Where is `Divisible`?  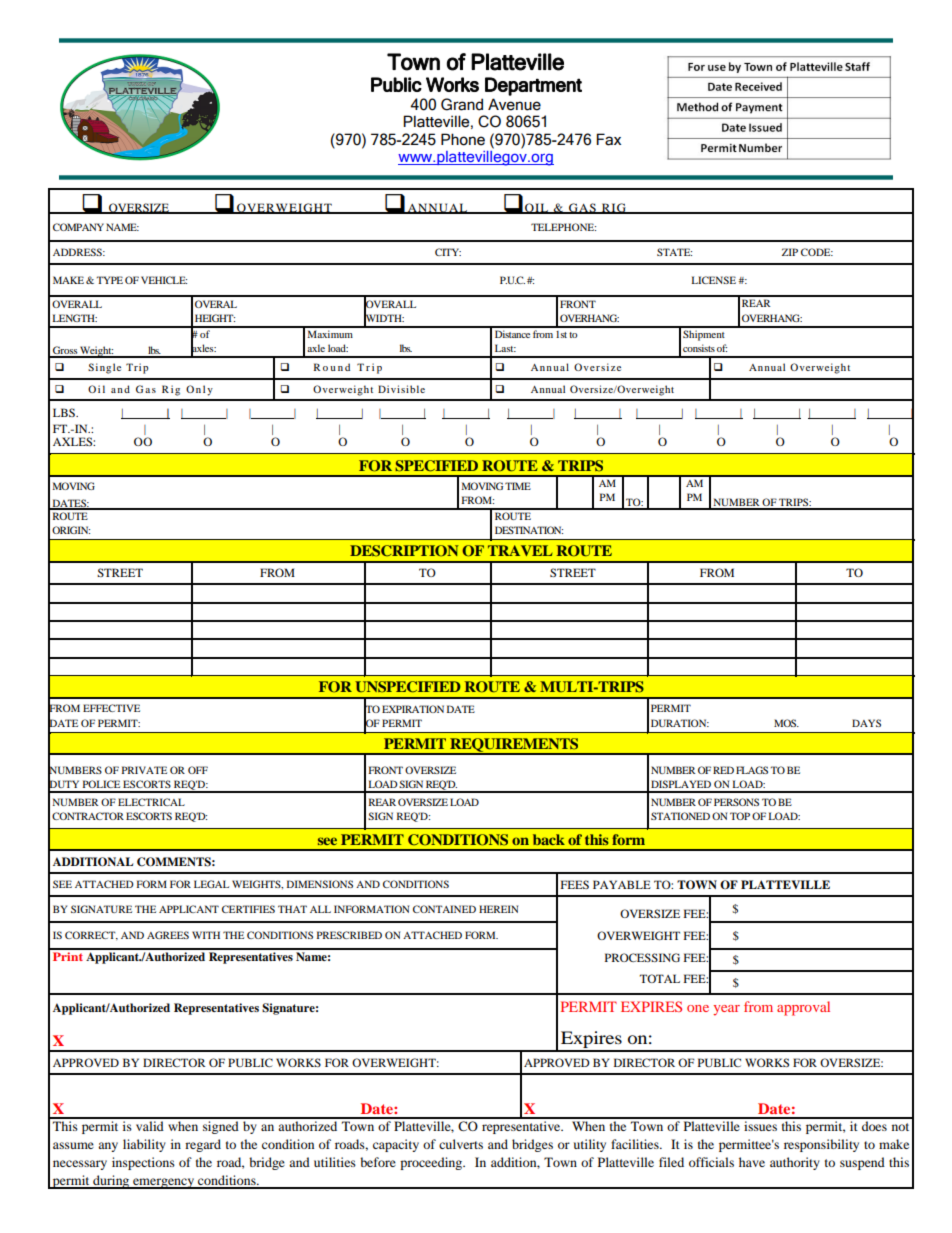
Divisible is located at coordinates (401, 389).
